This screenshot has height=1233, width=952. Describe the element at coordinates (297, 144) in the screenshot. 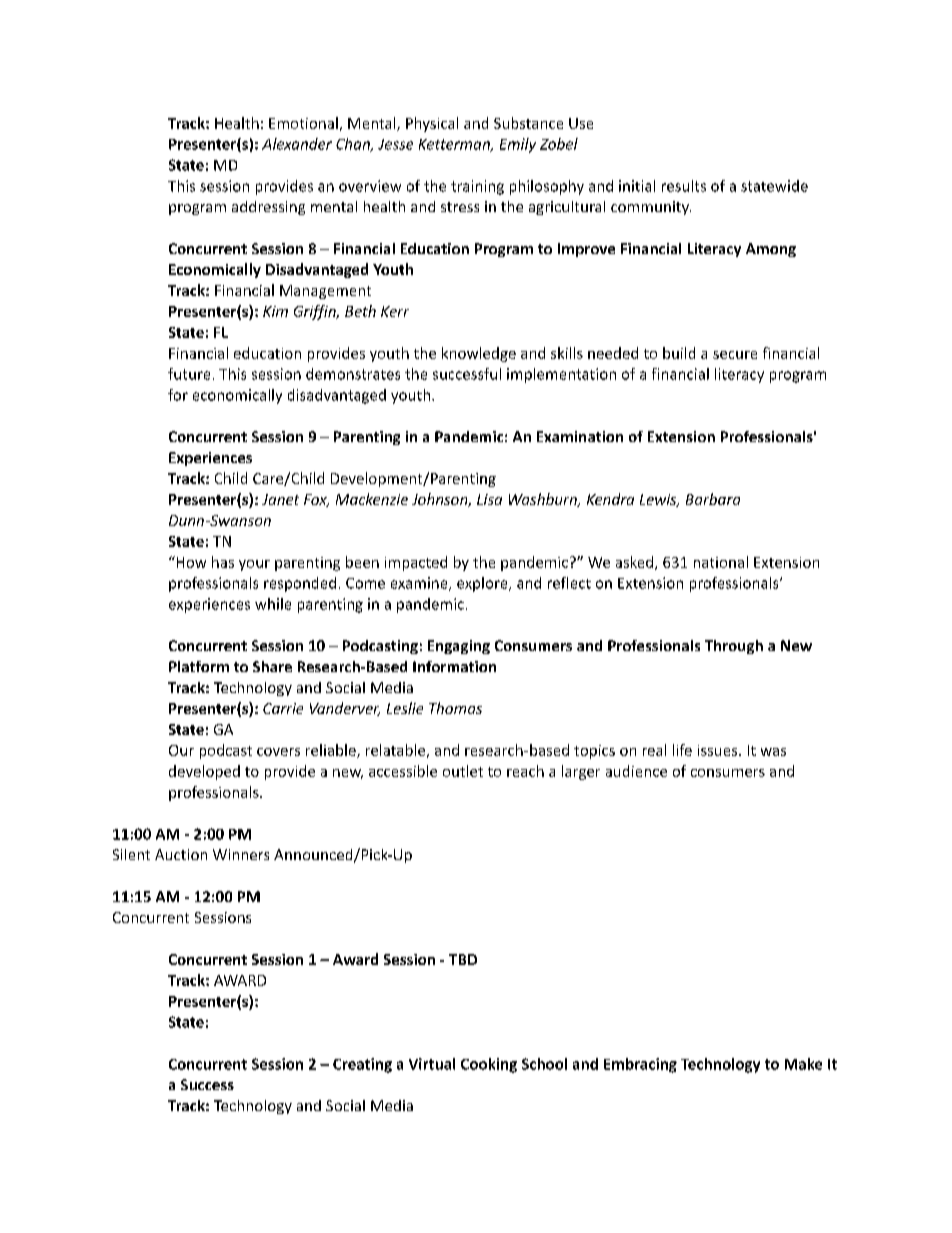

I see `Alexander` at that location.
